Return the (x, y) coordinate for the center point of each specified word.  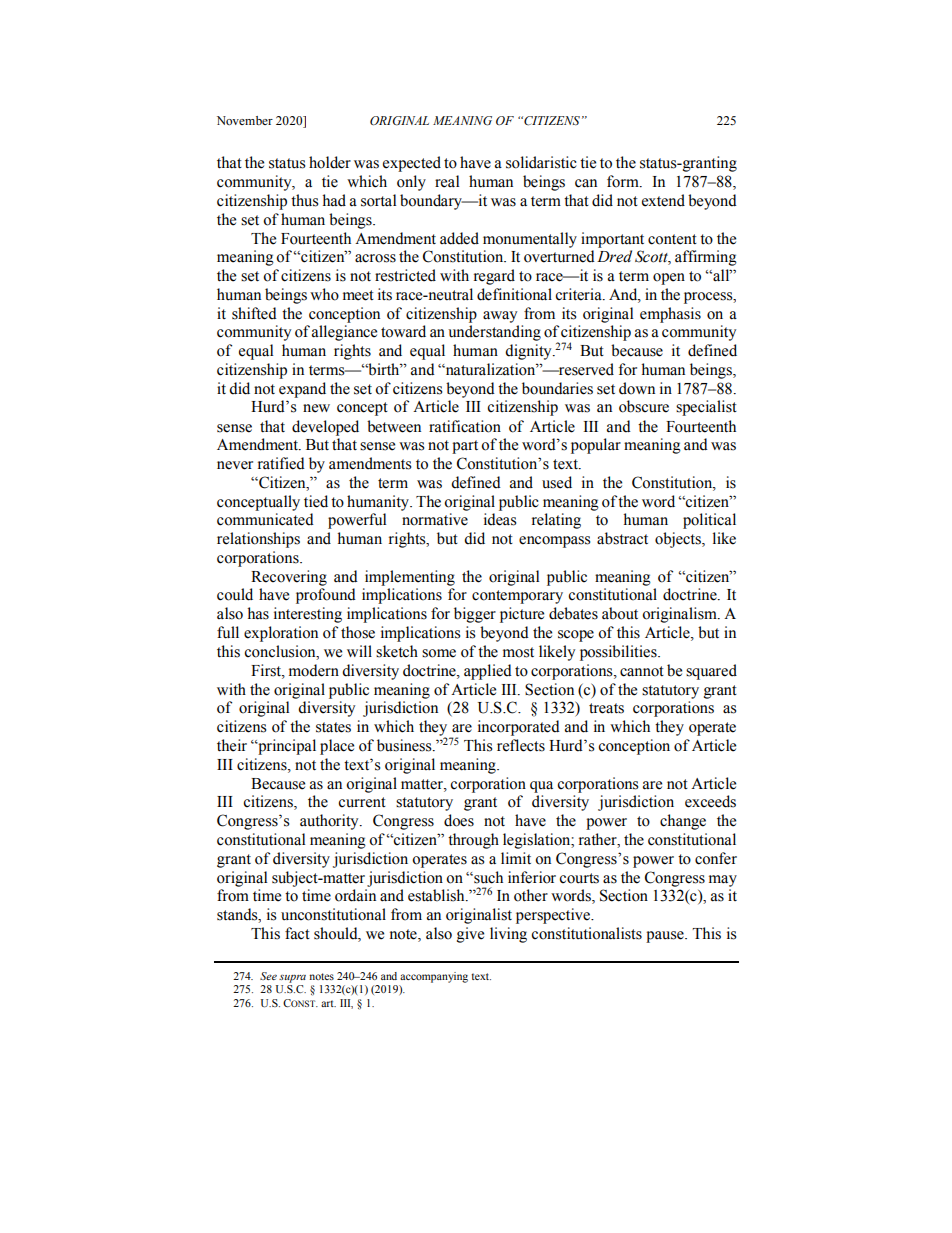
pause (666, 937)
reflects (521, 745)
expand (302, 390)
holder (330, 162)
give (470, 935)
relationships (258, 540)
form (624, 181)
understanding (494, 333)
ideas (500, 519)
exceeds (710, 801)
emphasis (670, 315)
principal (286, 747)
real (447, 181)
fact (297, 933)
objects (679, 540)
